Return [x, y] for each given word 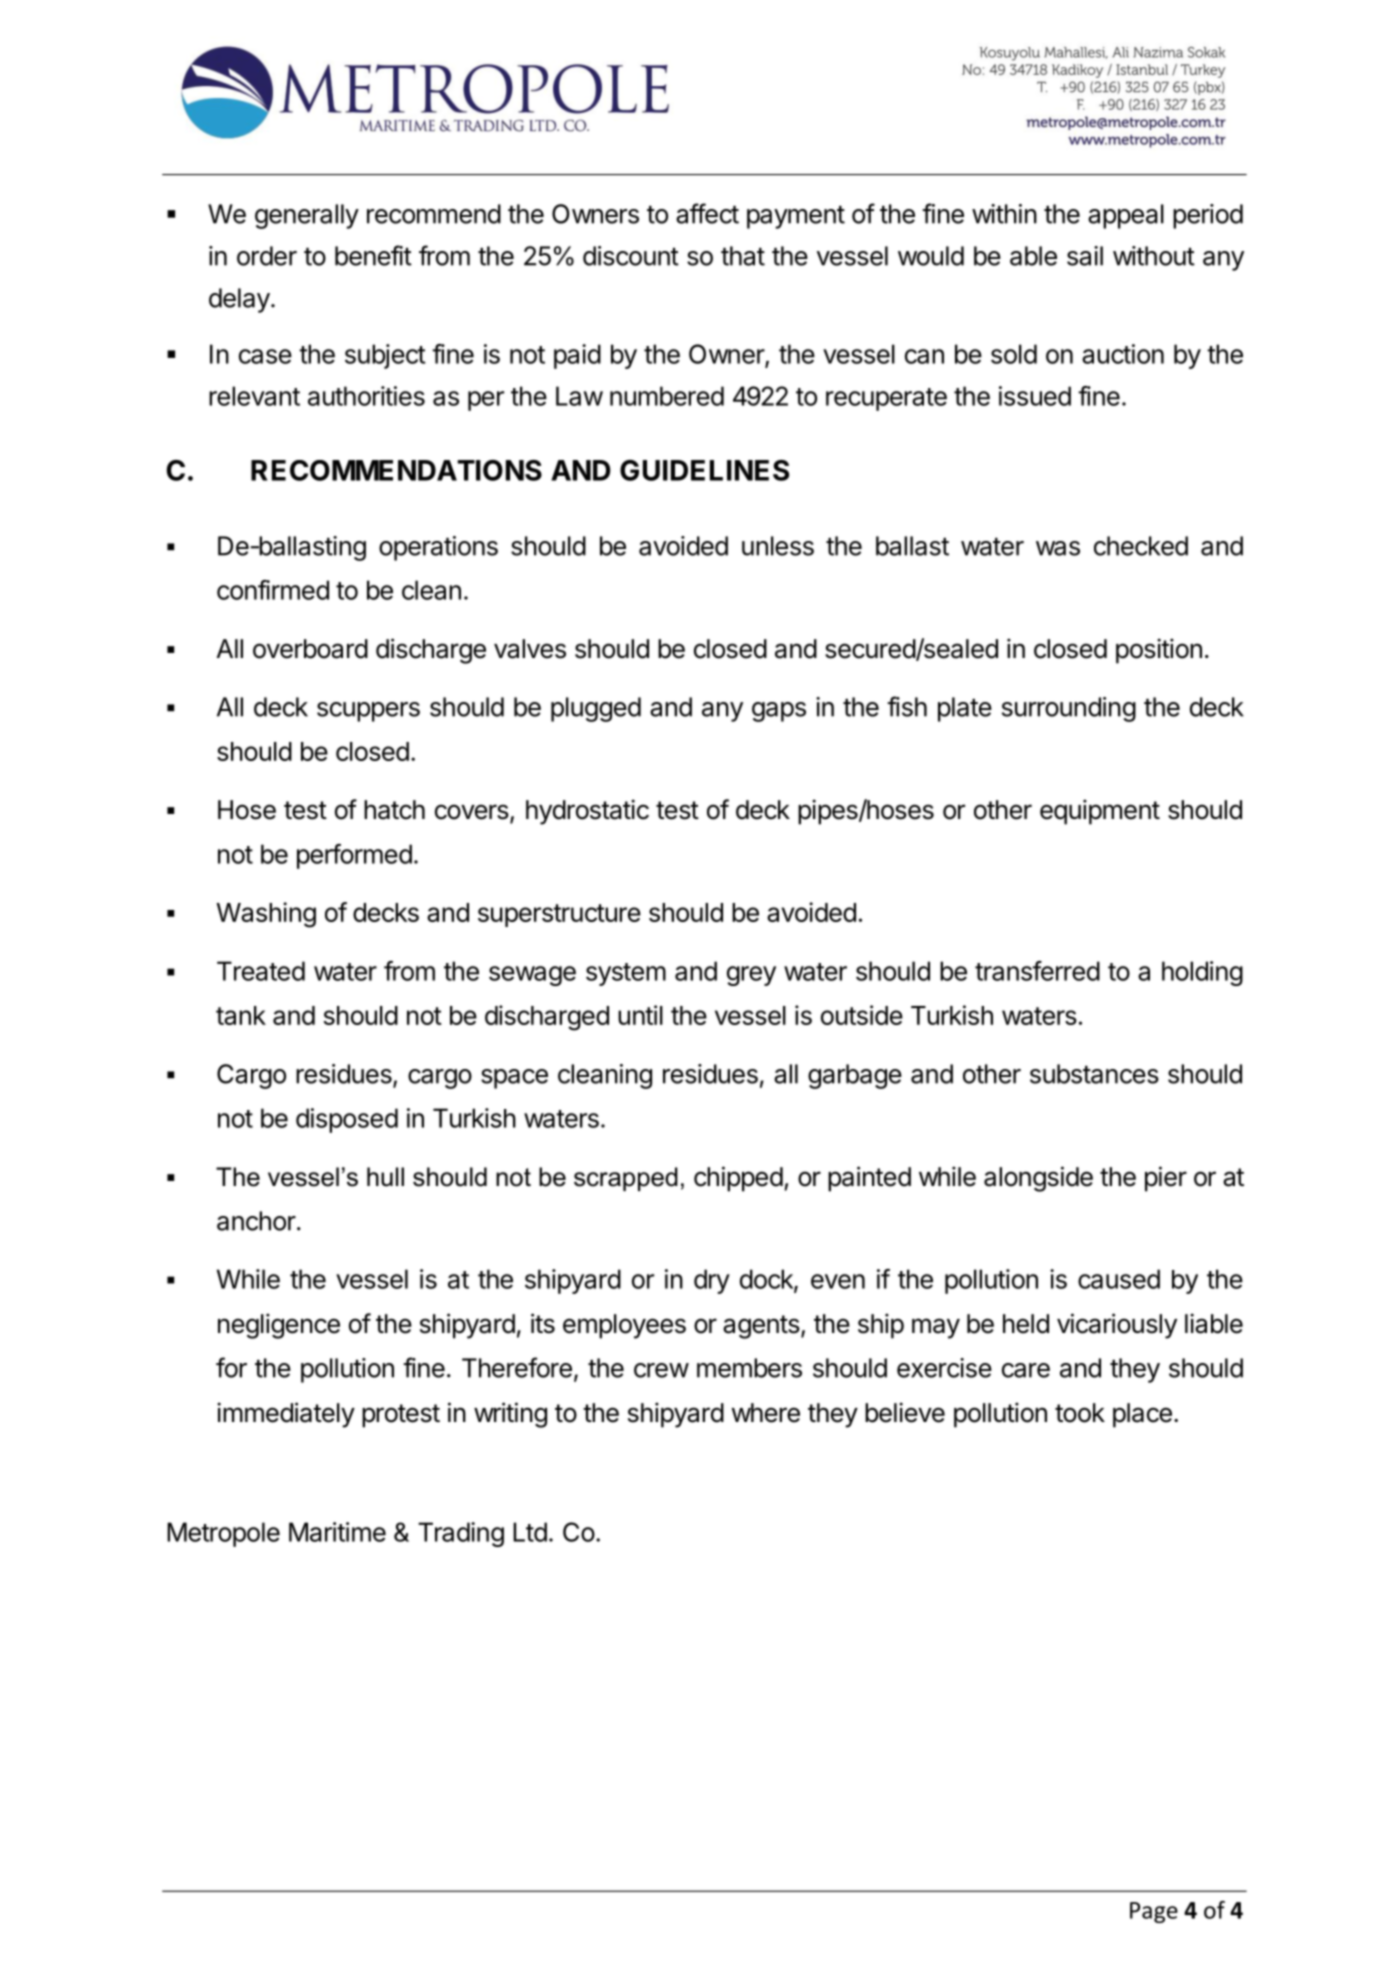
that [743, 256]
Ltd [530, 1532]
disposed [347, 1120]
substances [1094, 1074]
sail [1085, 256]
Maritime [337, 1532]
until [640, 1015]
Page [1154, 1912]
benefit [373, 255]
